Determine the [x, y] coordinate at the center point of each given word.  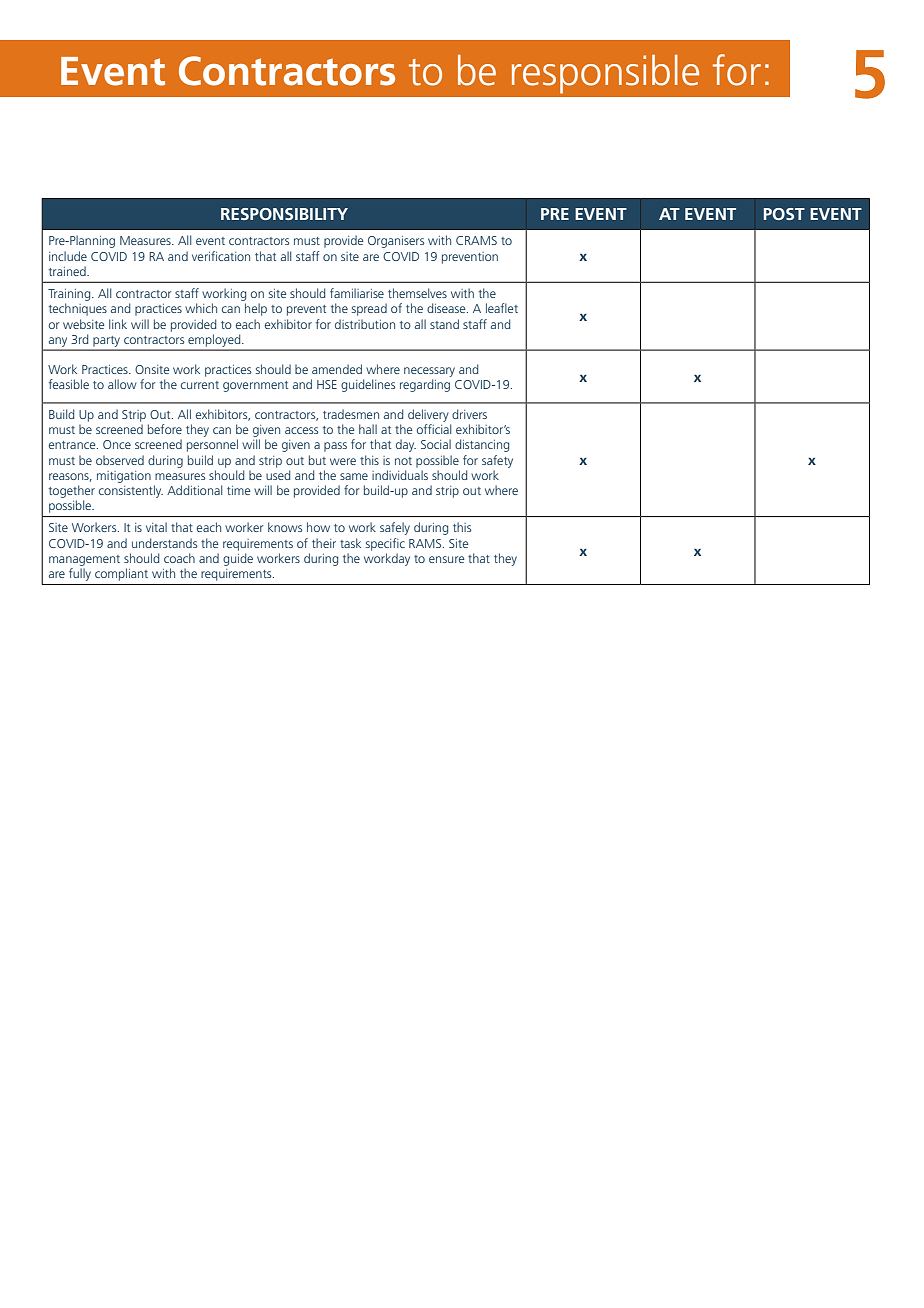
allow [122, 384]
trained [68, 271]
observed [120, 460]
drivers [469, 414]
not [403, 461]
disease [447, 308]
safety [497, 461]
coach [179, 558]
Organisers [396, 242]
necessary [429, 372]
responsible [605, 74]
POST [784, 214]
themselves [417, 293]
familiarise [357, 293]
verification [221, 256]
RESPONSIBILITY [284, 214]
